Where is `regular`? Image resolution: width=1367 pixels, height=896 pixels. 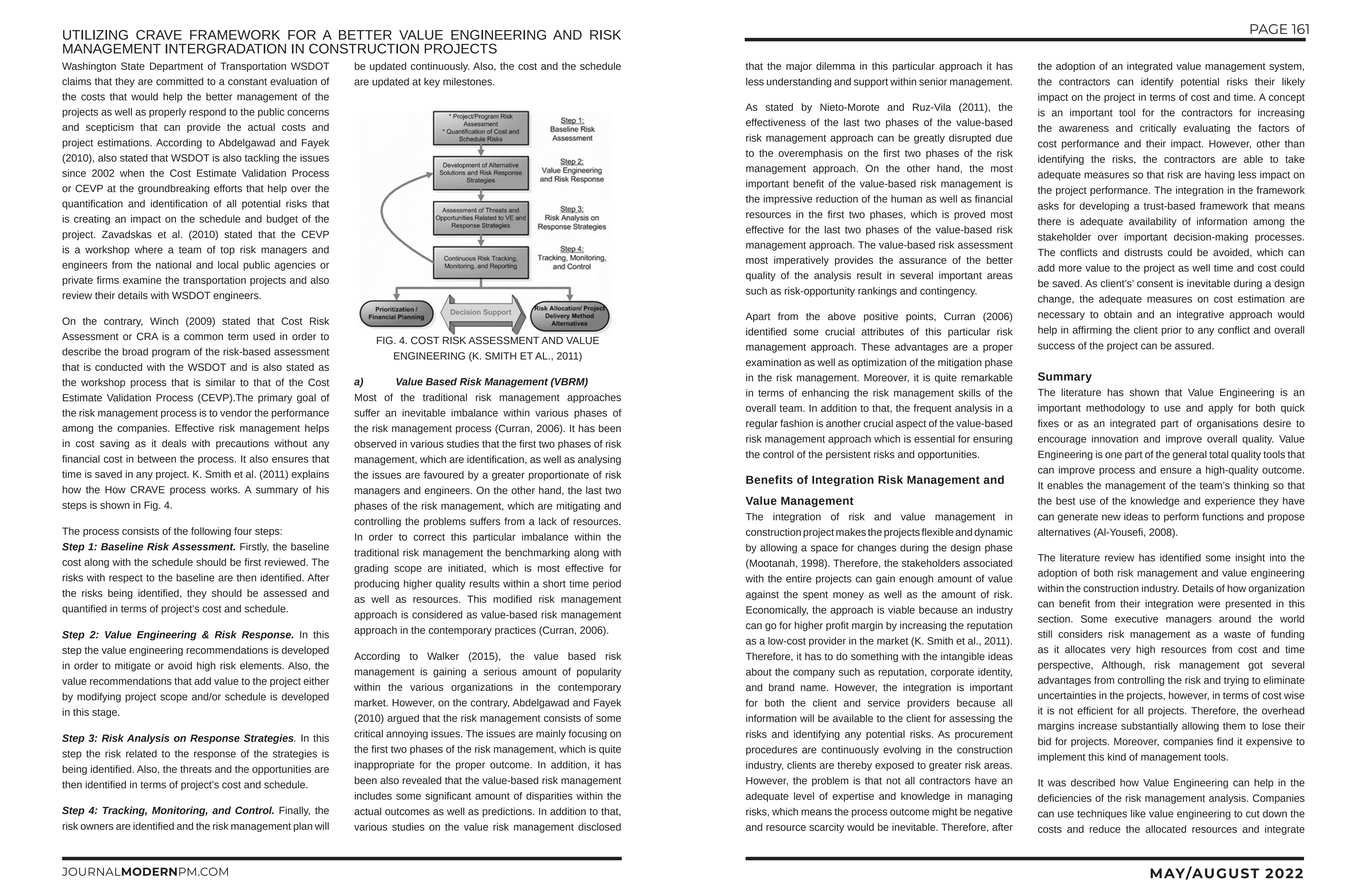
regular is located at coordinates (762, 424).
